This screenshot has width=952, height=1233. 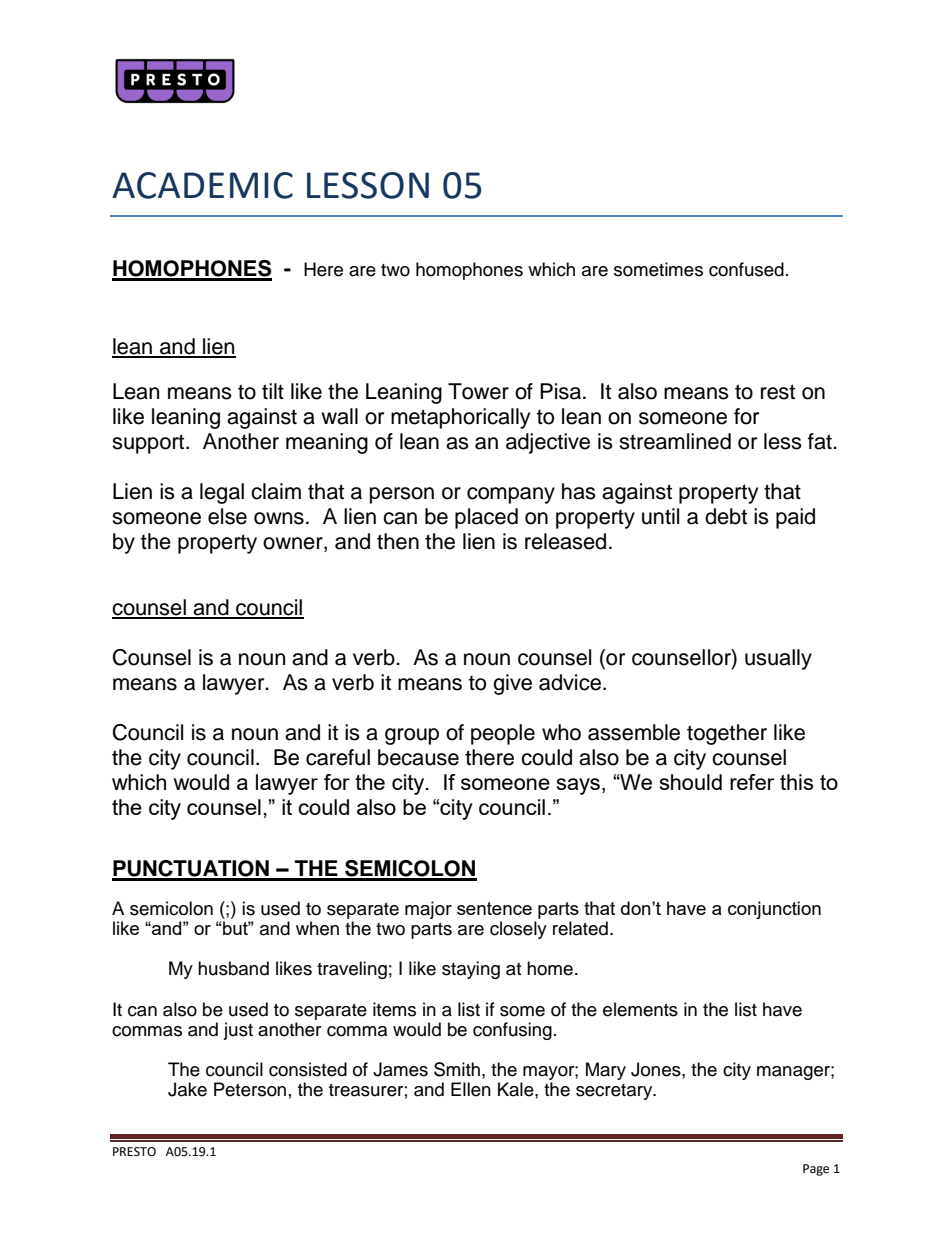 What do you see at coordinates (494, 908) in the screenshot?
I see `sentence` at bounding box center [494, 908].
